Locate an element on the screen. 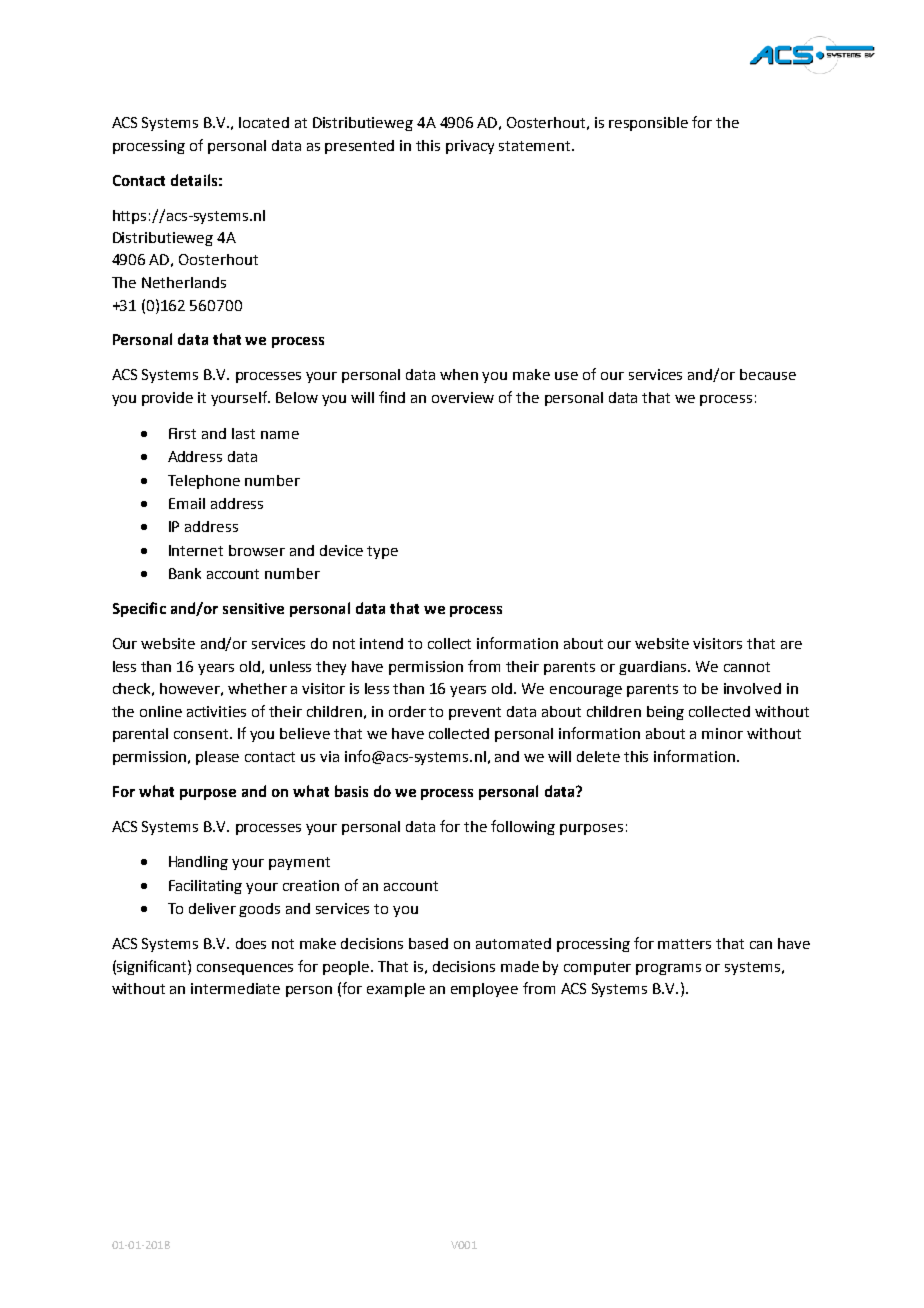  located is located at coordinates (264, 122).
